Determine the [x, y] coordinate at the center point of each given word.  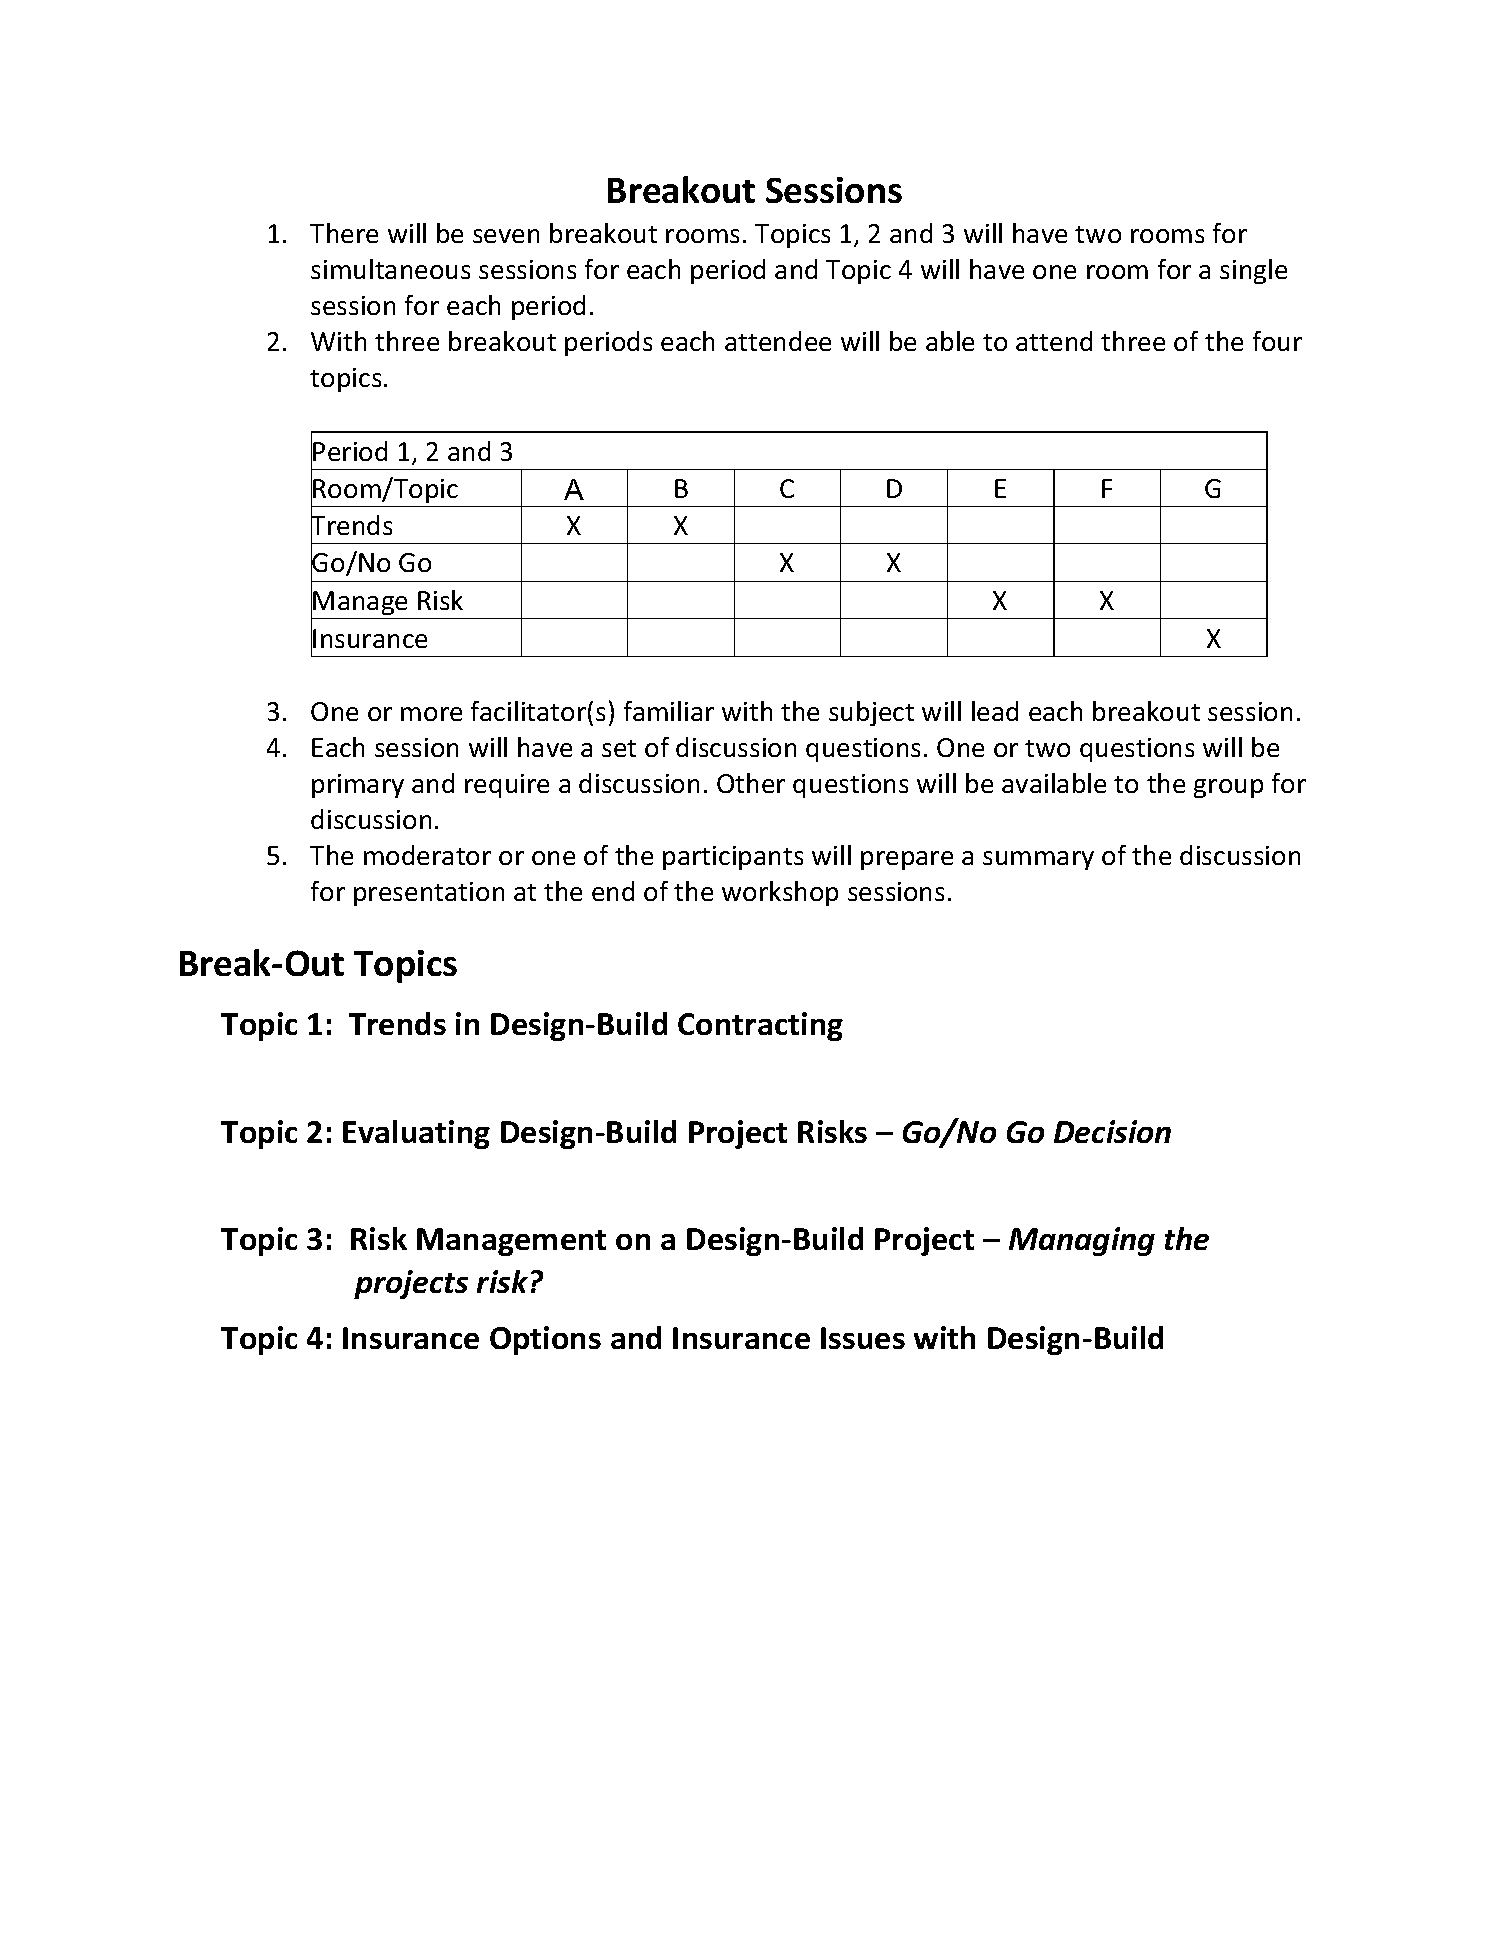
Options [545, 1340]
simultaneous [390, 269]
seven [506, 236]
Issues [863, 1338]
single [1253, 271]
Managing [1082, 1241]
